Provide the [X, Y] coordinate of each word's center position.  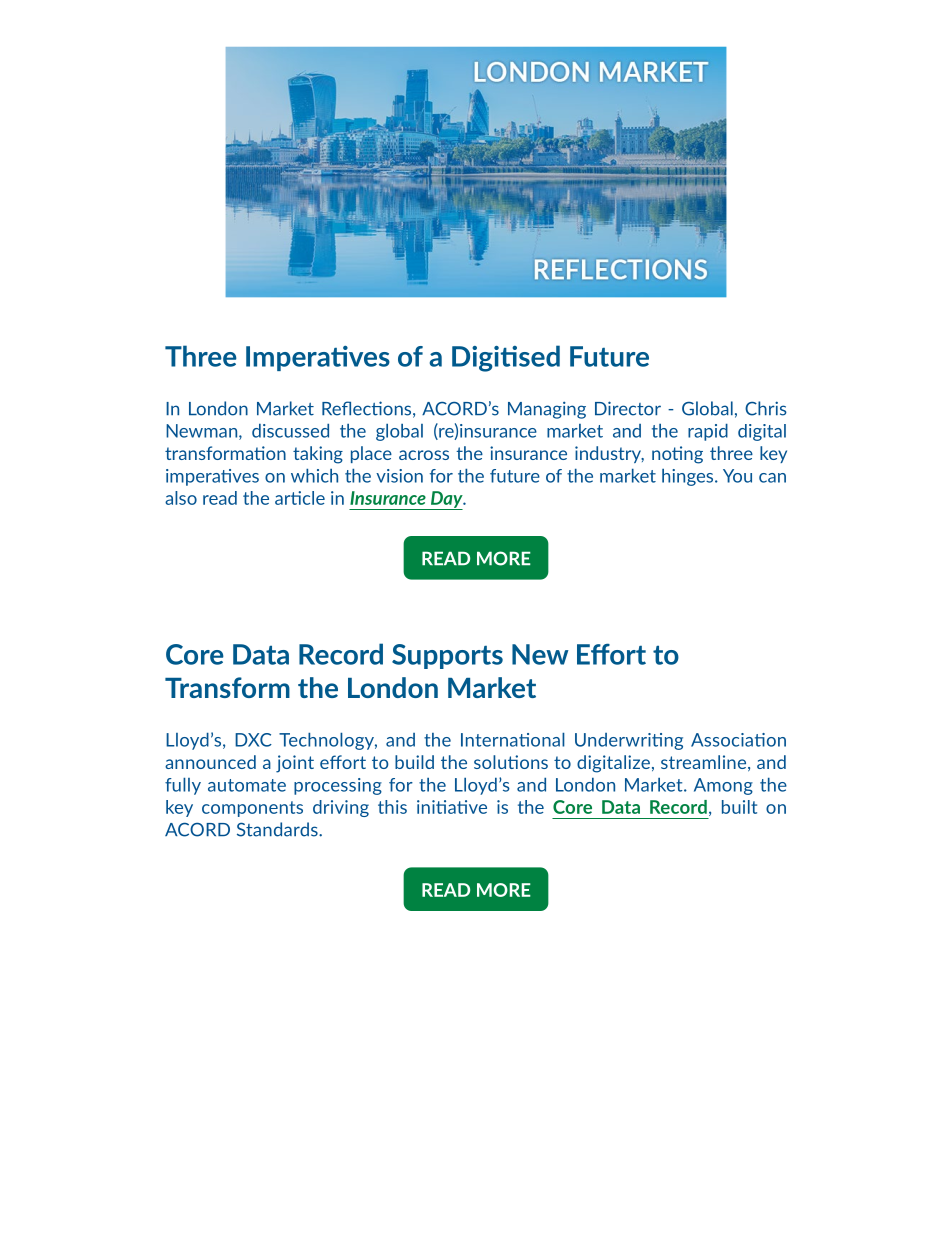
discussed [290, 430]
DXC [253, 740]
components [252, 809]
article [300, 498]
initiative [452, 807]
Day [446, 500]
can [772, 478]
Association [738, 740]
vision [399, 476]
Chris [766, 408]
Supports [447, 656]
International [513, 739]
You [737, 476]
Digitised [506, 358]
